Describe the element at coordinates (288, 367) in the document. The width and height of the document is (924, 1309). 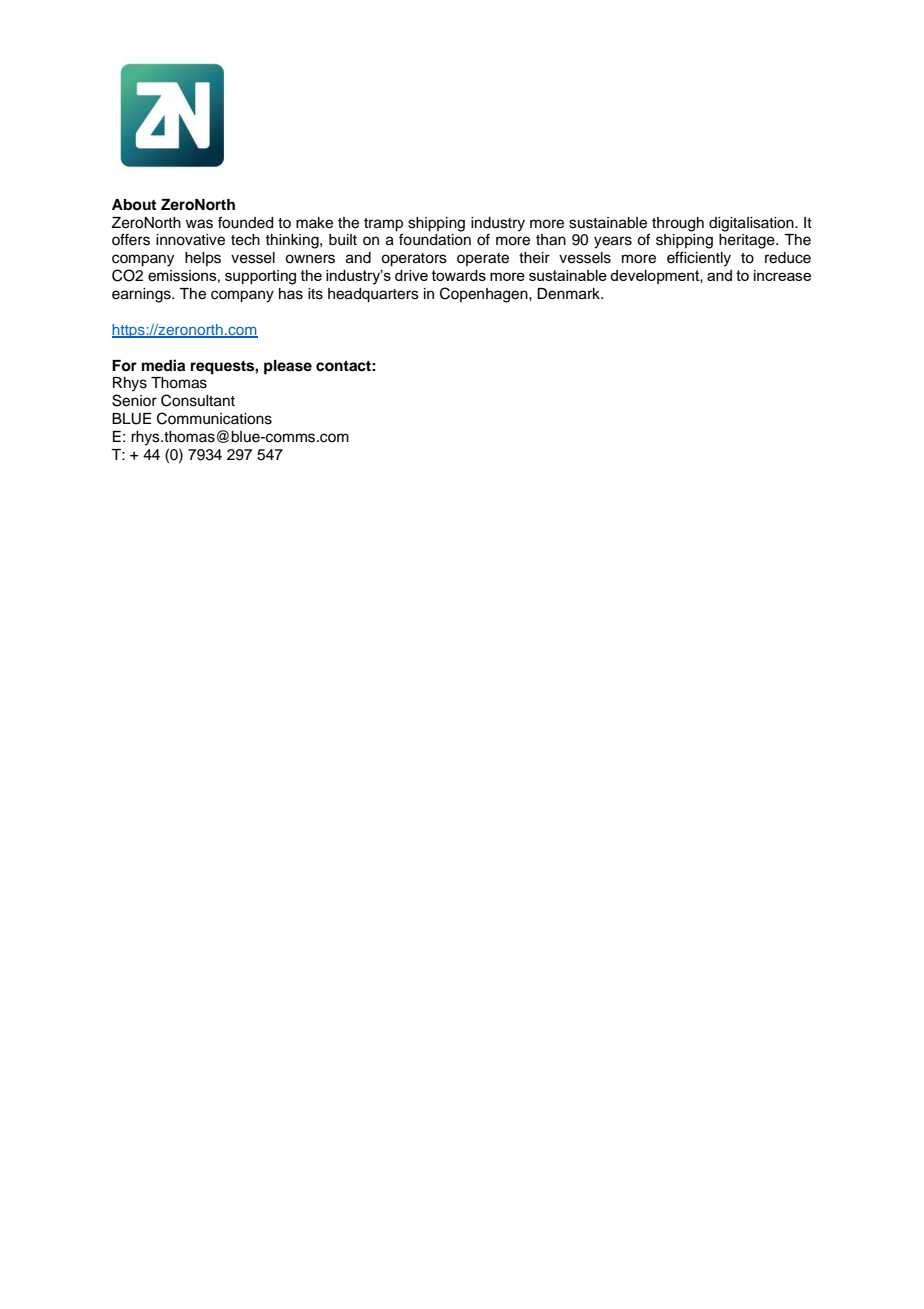
I see `please` at that location.
